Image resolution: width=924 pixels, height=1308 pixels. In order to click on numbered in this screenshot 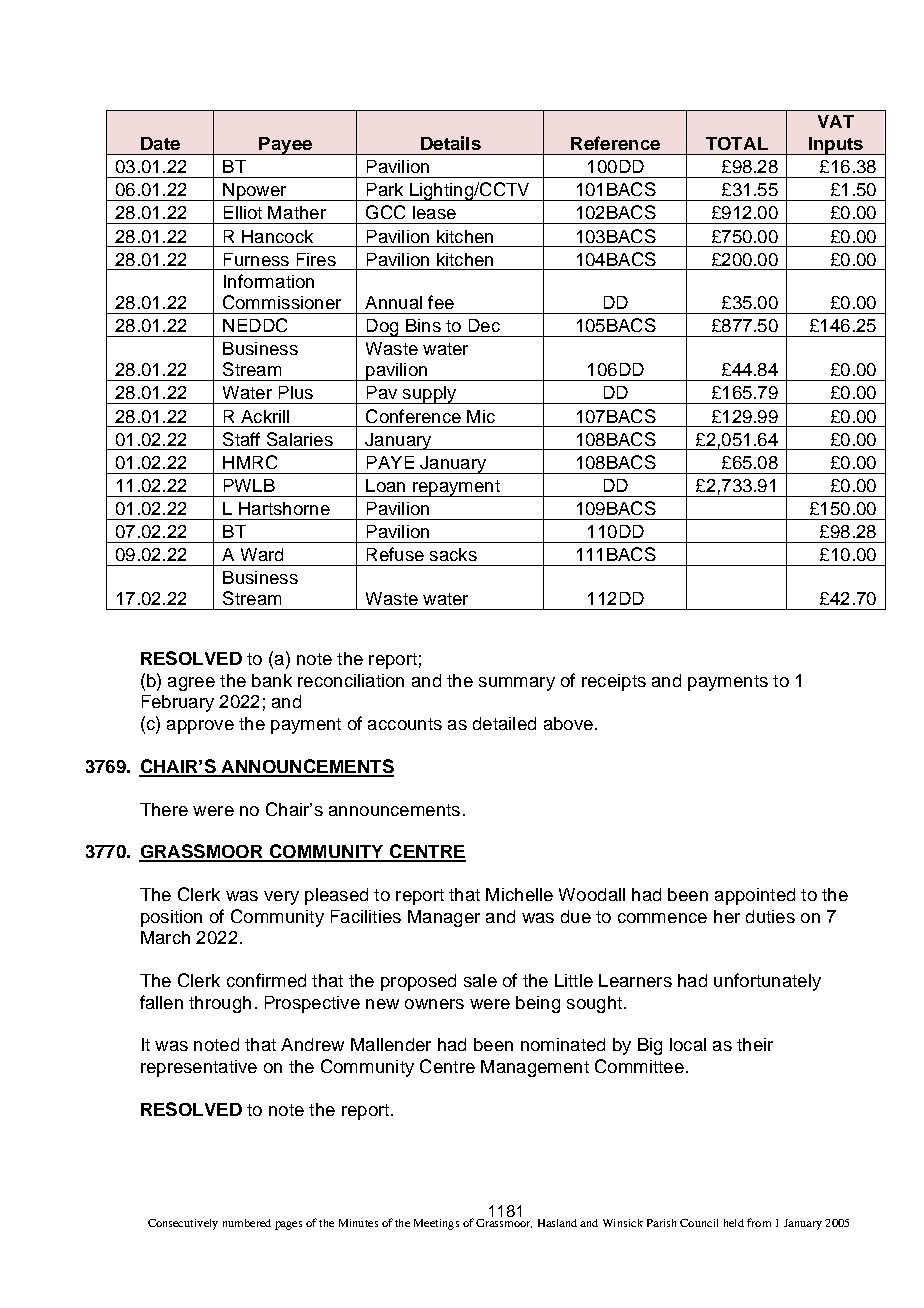, I will do `click(247, 1223)`.
